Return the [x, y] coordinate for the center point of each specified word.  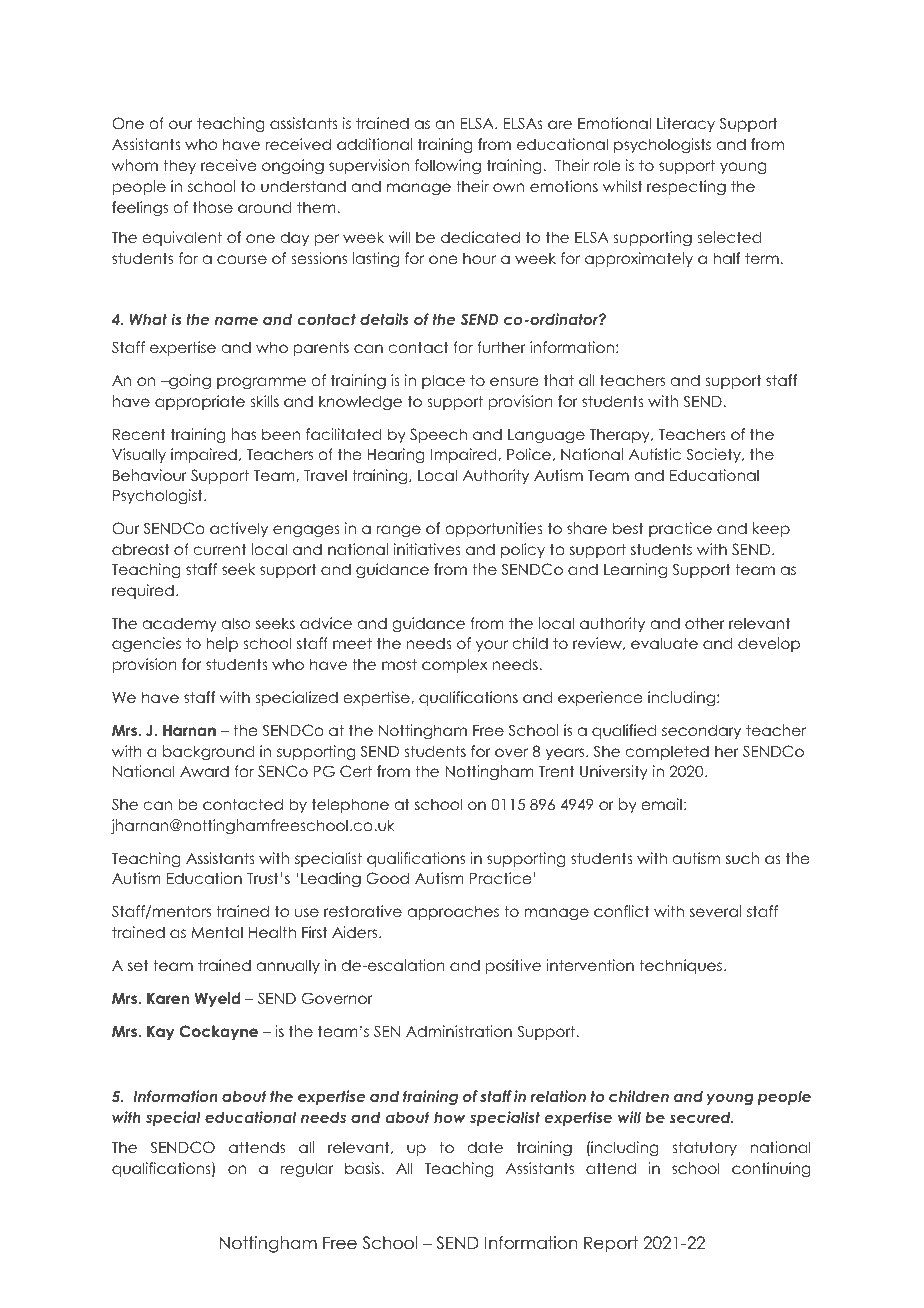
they [179, 166]
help [222, 644]
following [448, 167]
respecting [686, 188]
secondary [701, 731]
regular [306, 1169]
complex [454, 665]
